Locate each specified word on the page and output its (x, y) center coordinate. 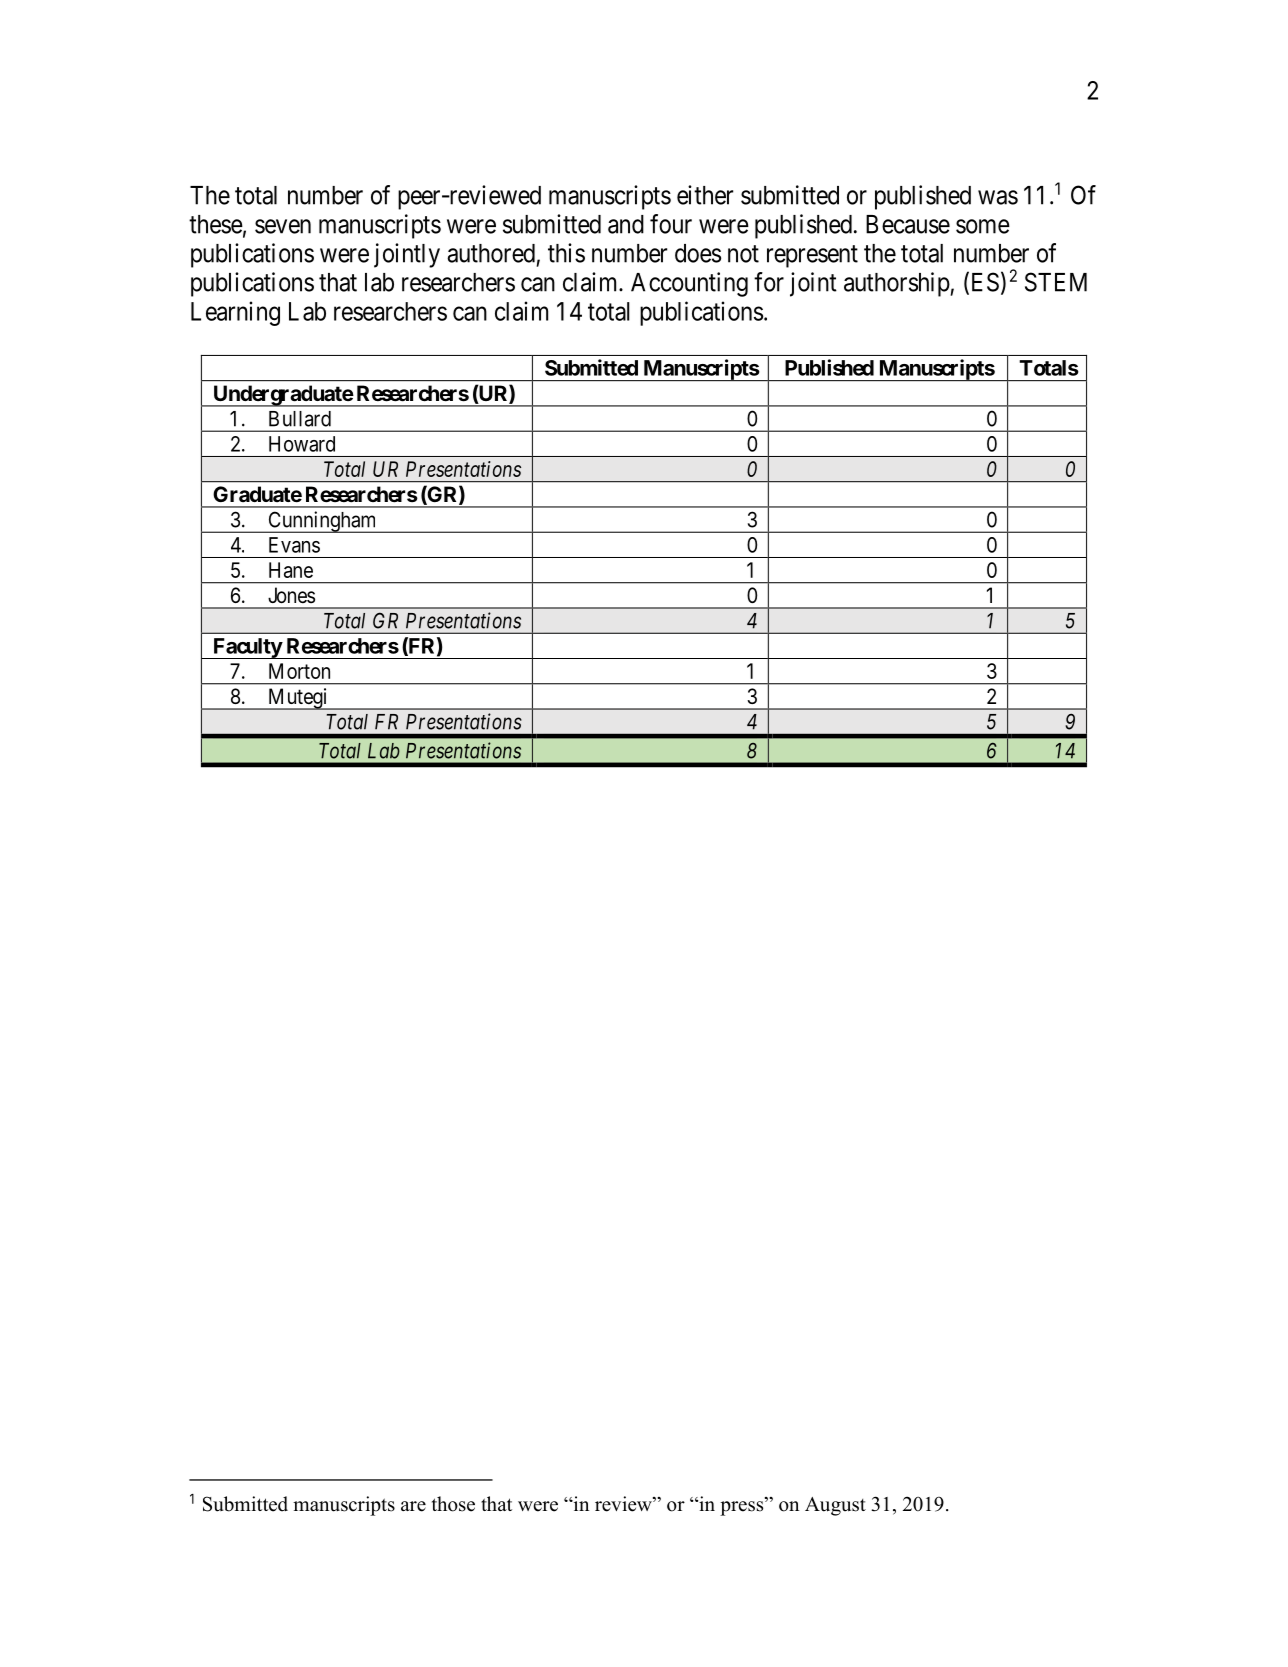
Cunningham (322, 522)
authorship (897, 284)
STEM (1056, 282)
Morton (299, 671)
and (626, 224)
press (743, 1508)
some (983, 226)
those (453, 1504)
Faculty (247, 648)
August (835, 1506)
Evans (294, 545)
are (413, 1506)
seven (283, 226)
